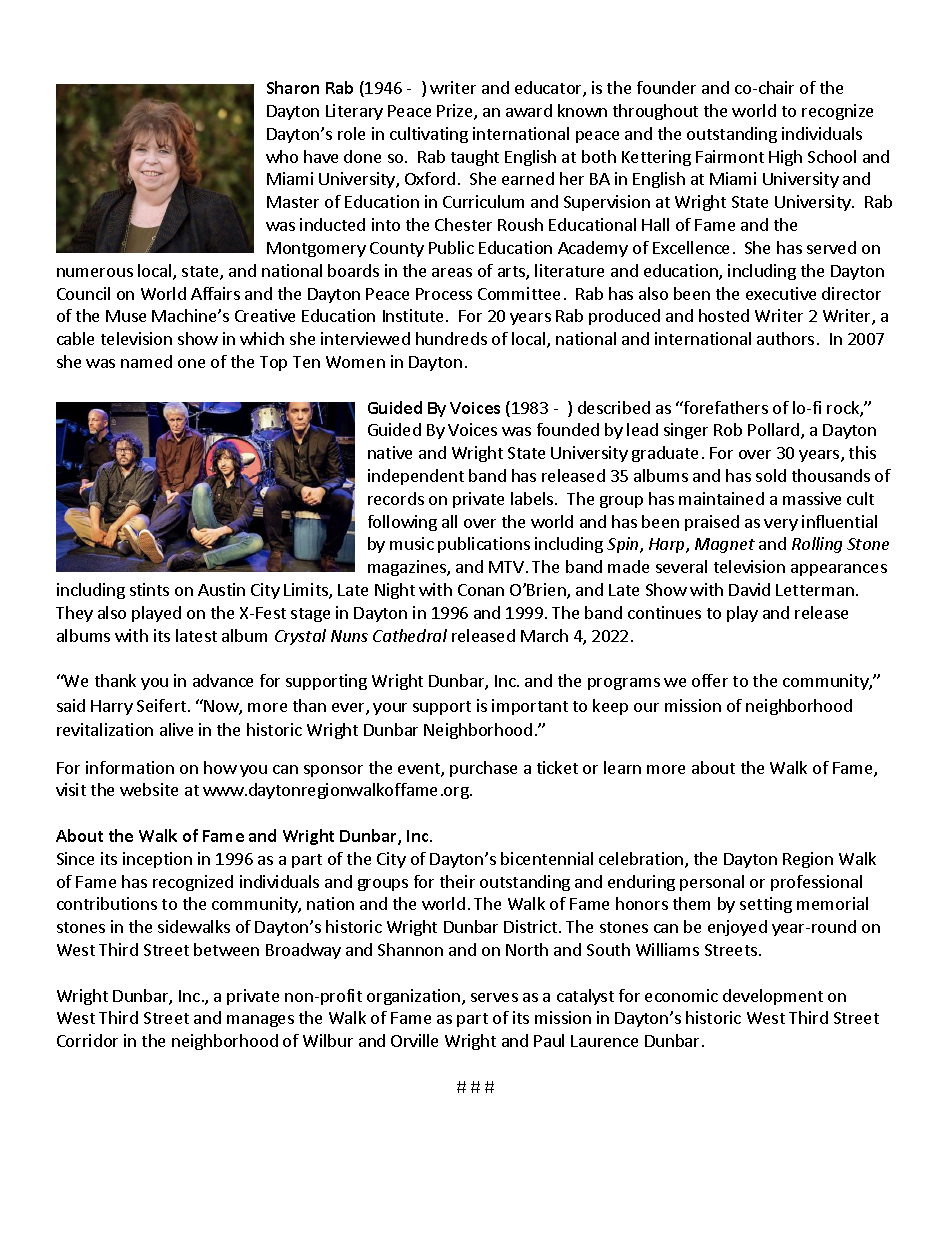  I want to click on learn, so click(622, 767).
